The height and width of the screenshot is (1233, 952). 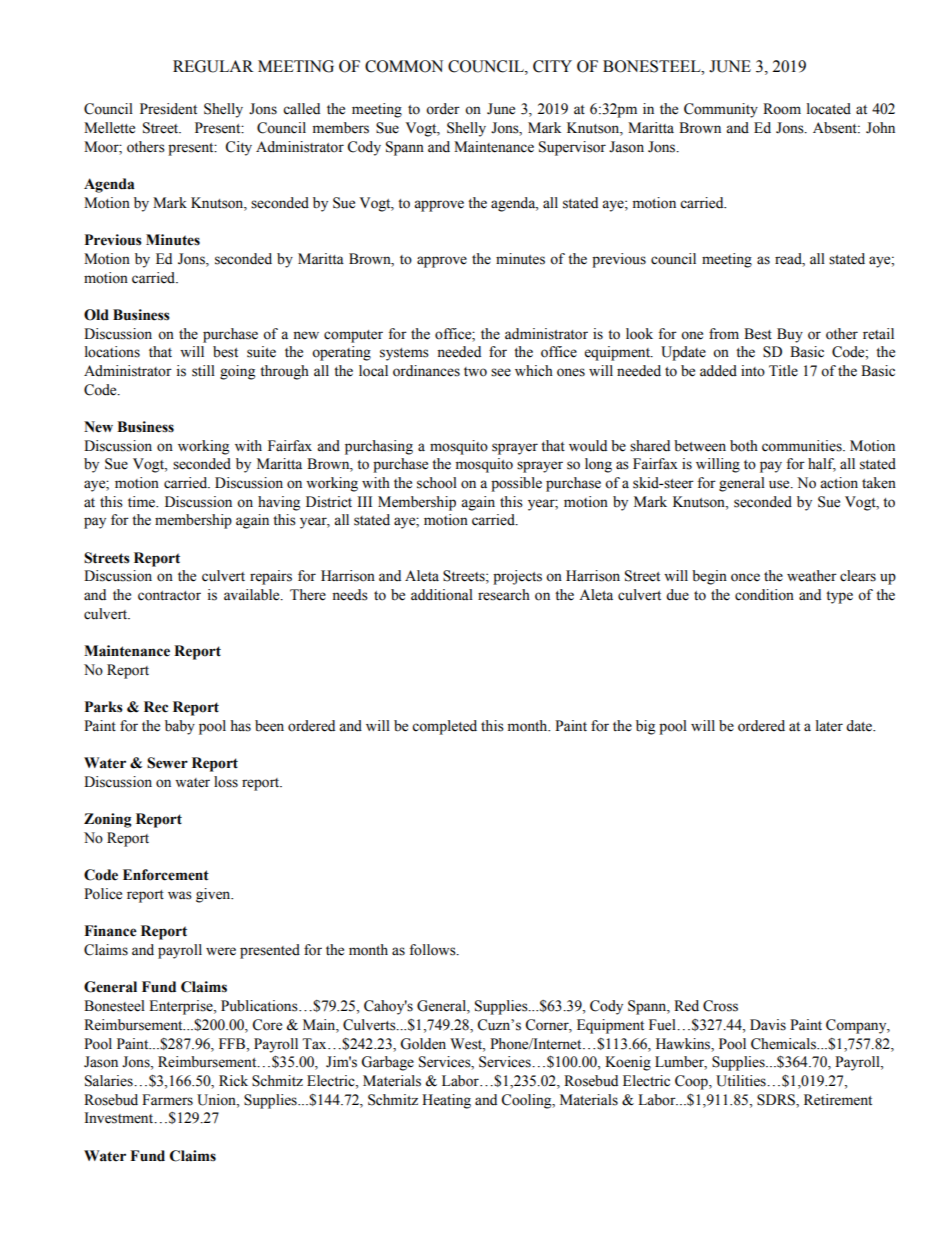 I want to click on still, so click(x=203, y=371).
